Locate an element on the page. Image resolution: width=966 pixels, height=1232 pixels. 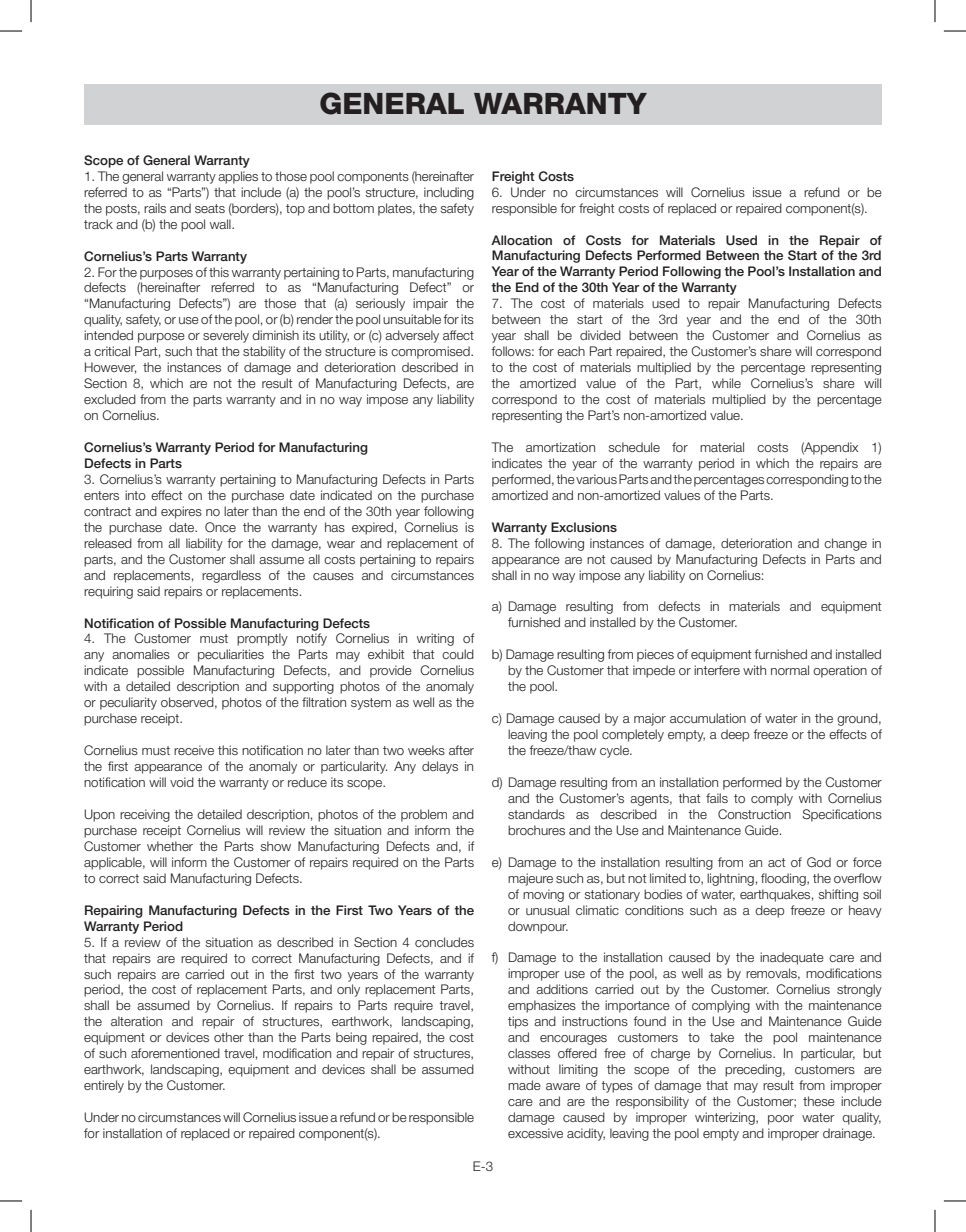
Allocation is located at coordinates (521, 240).
